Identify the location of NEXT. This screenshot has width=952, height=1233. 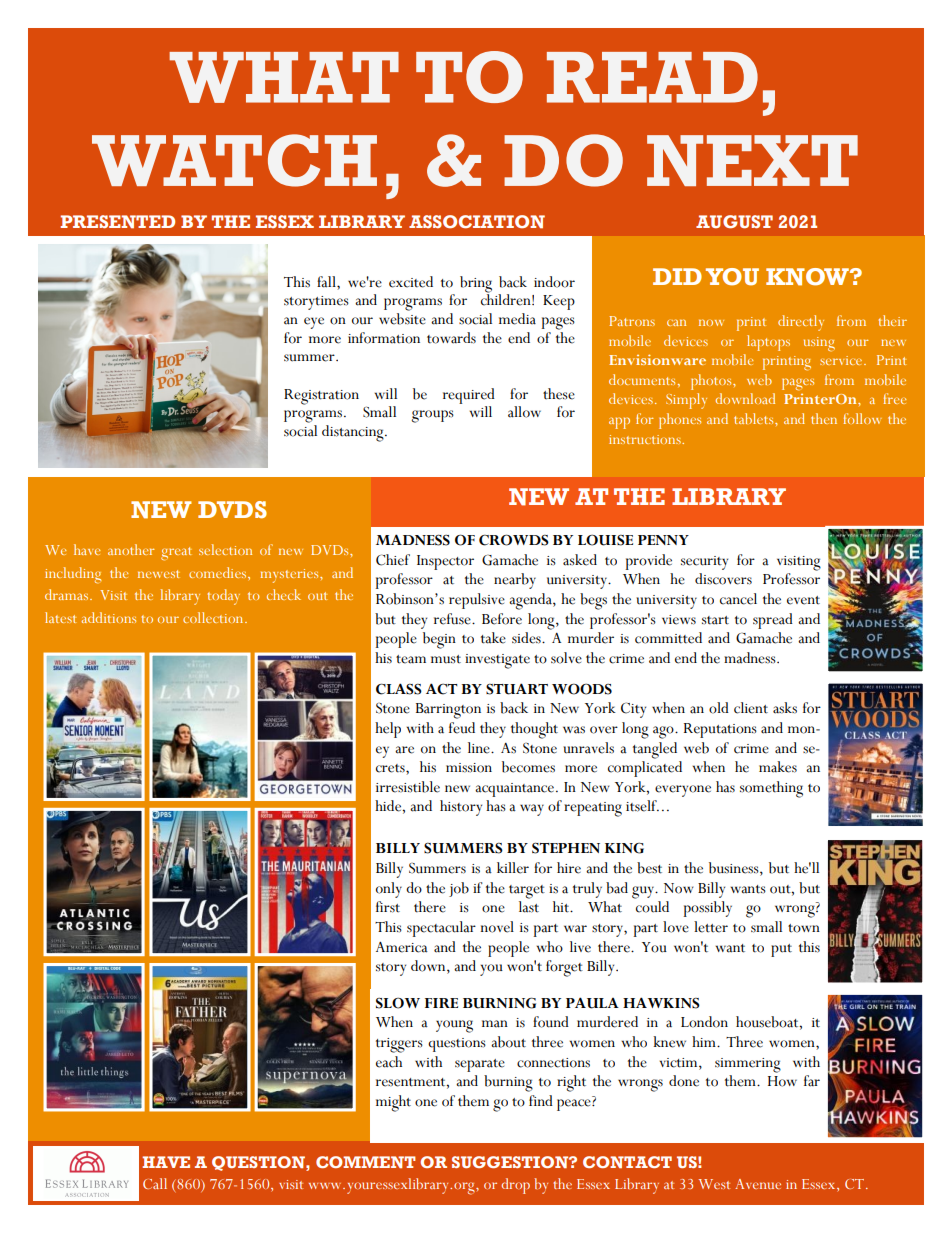
(752, 160).
